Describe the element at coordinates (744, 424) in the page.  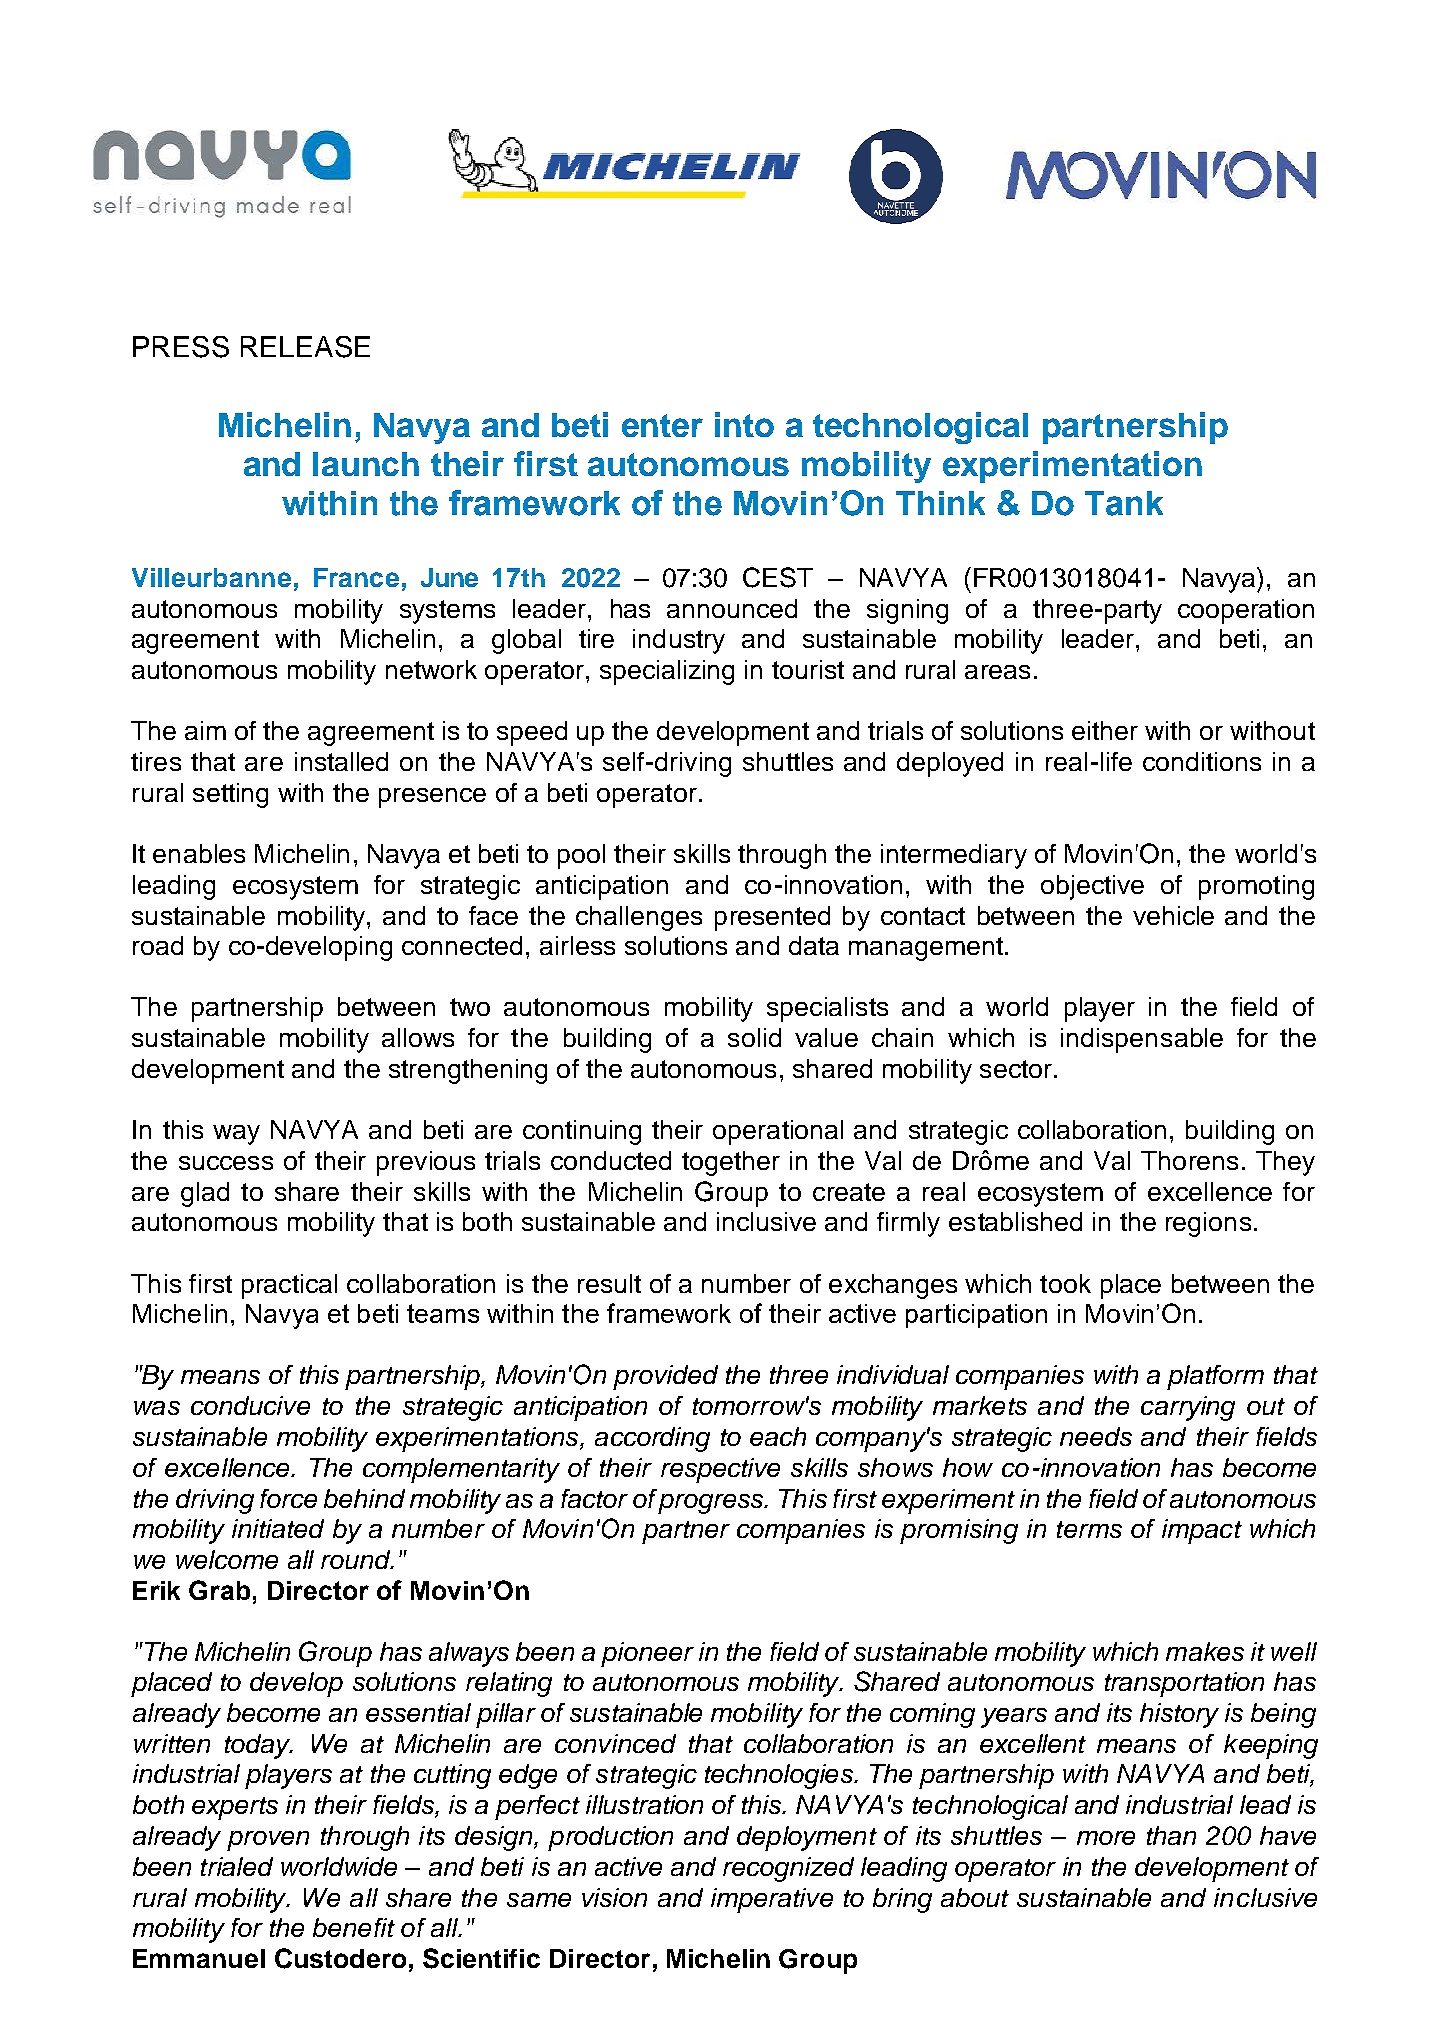
I see `into` at that location.
